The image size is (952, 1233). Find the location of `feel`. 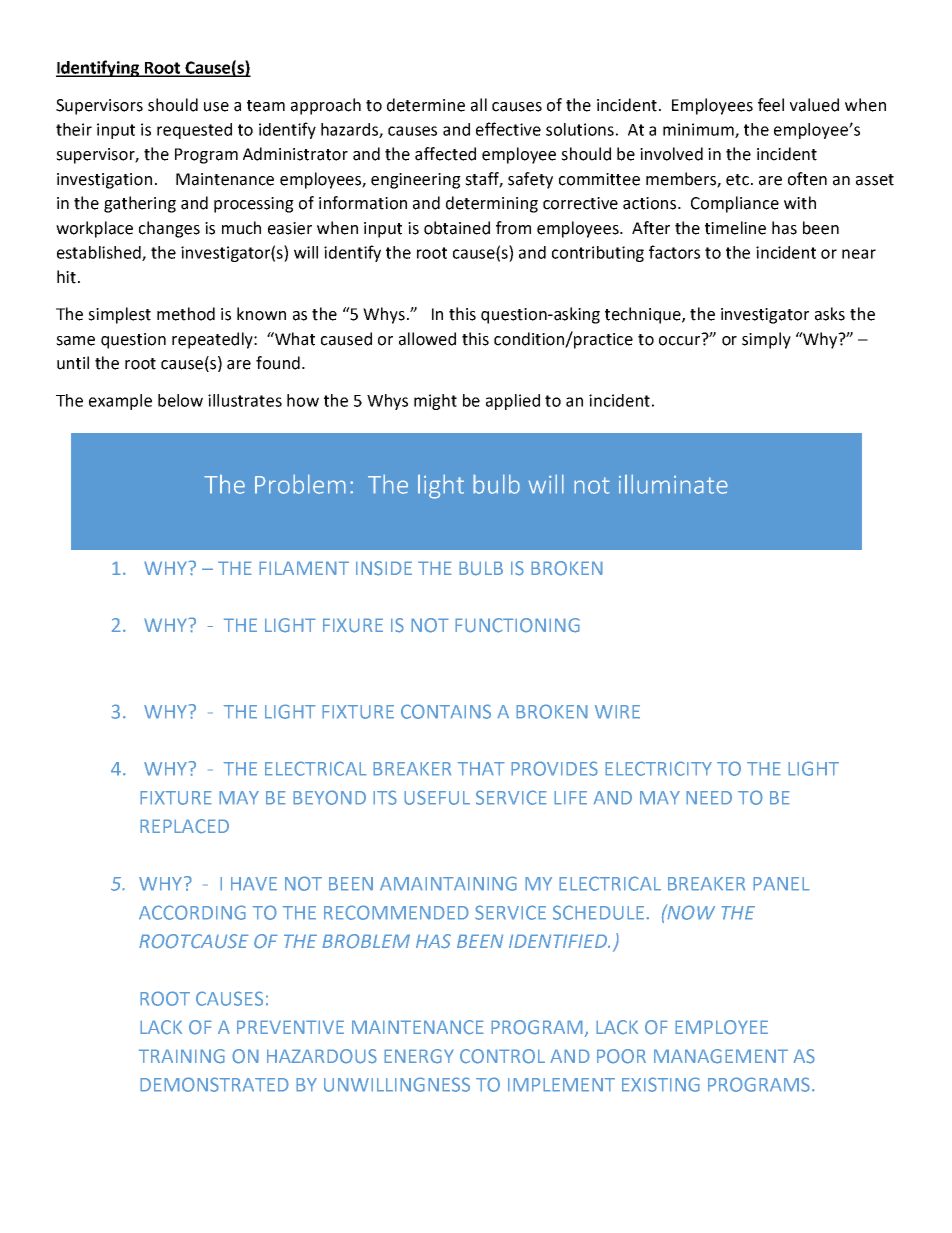

feel is located at coordinates (771, 105).
